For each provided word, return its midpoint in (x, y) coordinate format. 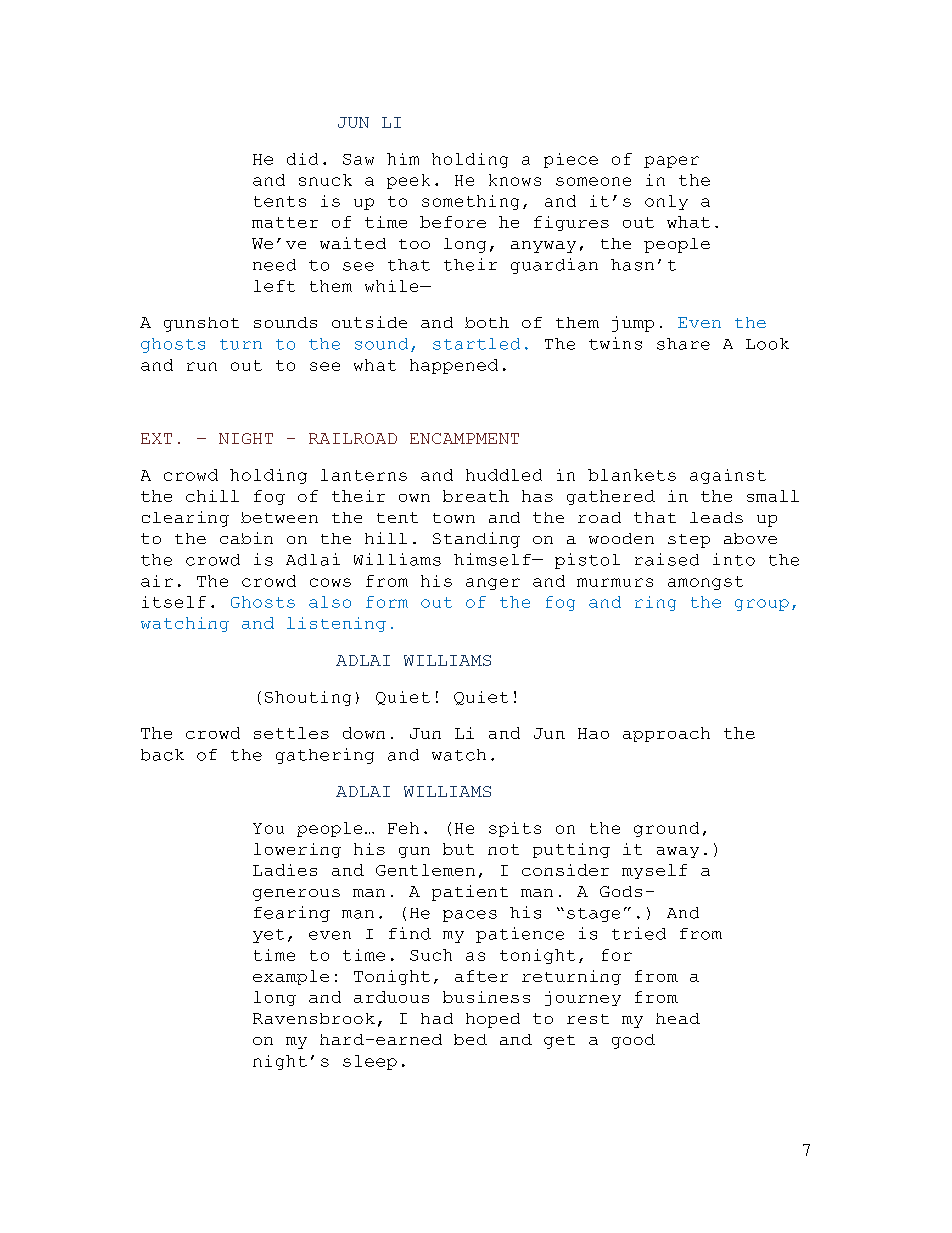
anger (493, 584)
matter (285, 222)
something (470, 202)
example (291, 977)
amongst (705, 583)
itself (174, 602)
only (666, 202)
